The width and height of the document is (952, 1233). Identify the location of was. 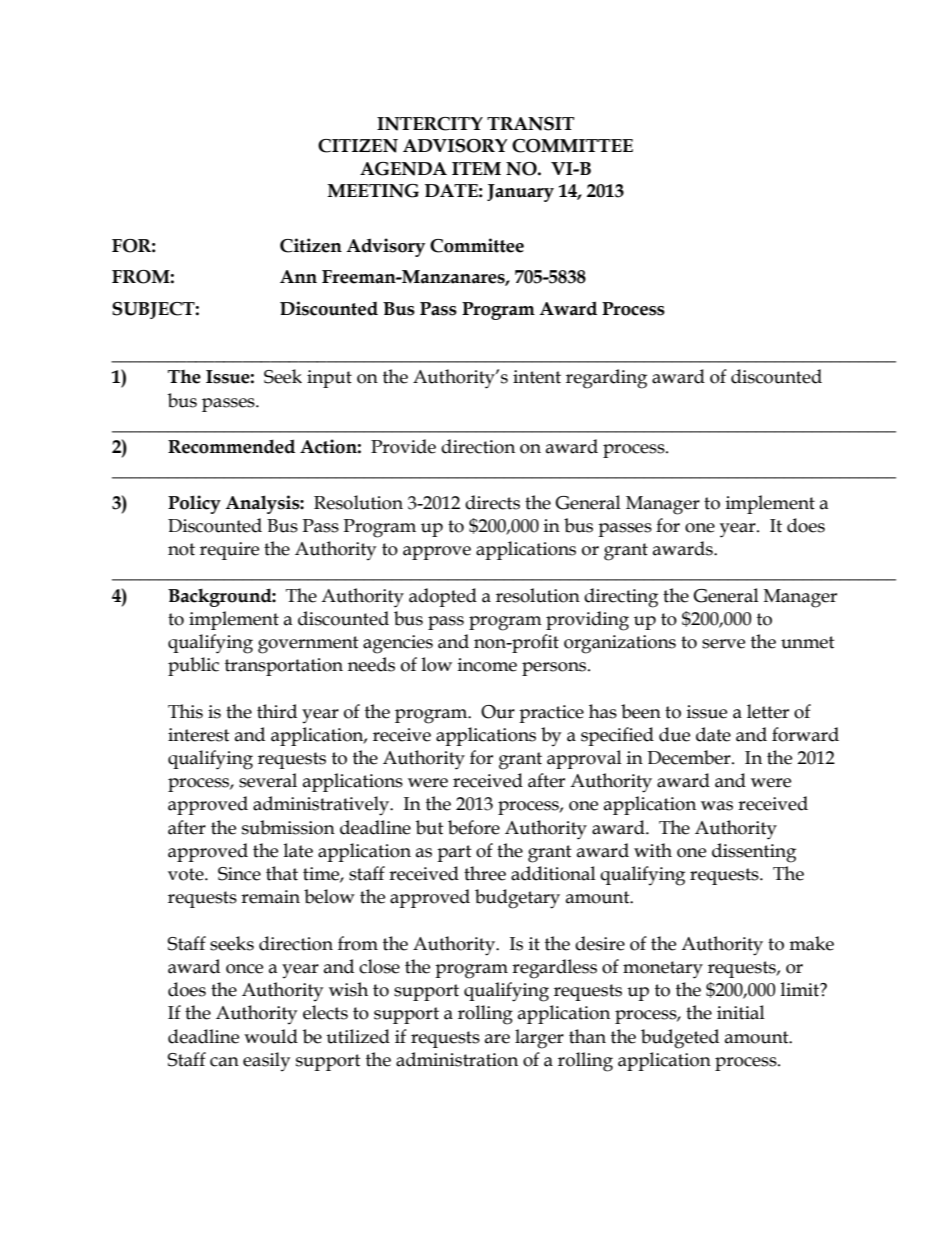
(717, 806).
